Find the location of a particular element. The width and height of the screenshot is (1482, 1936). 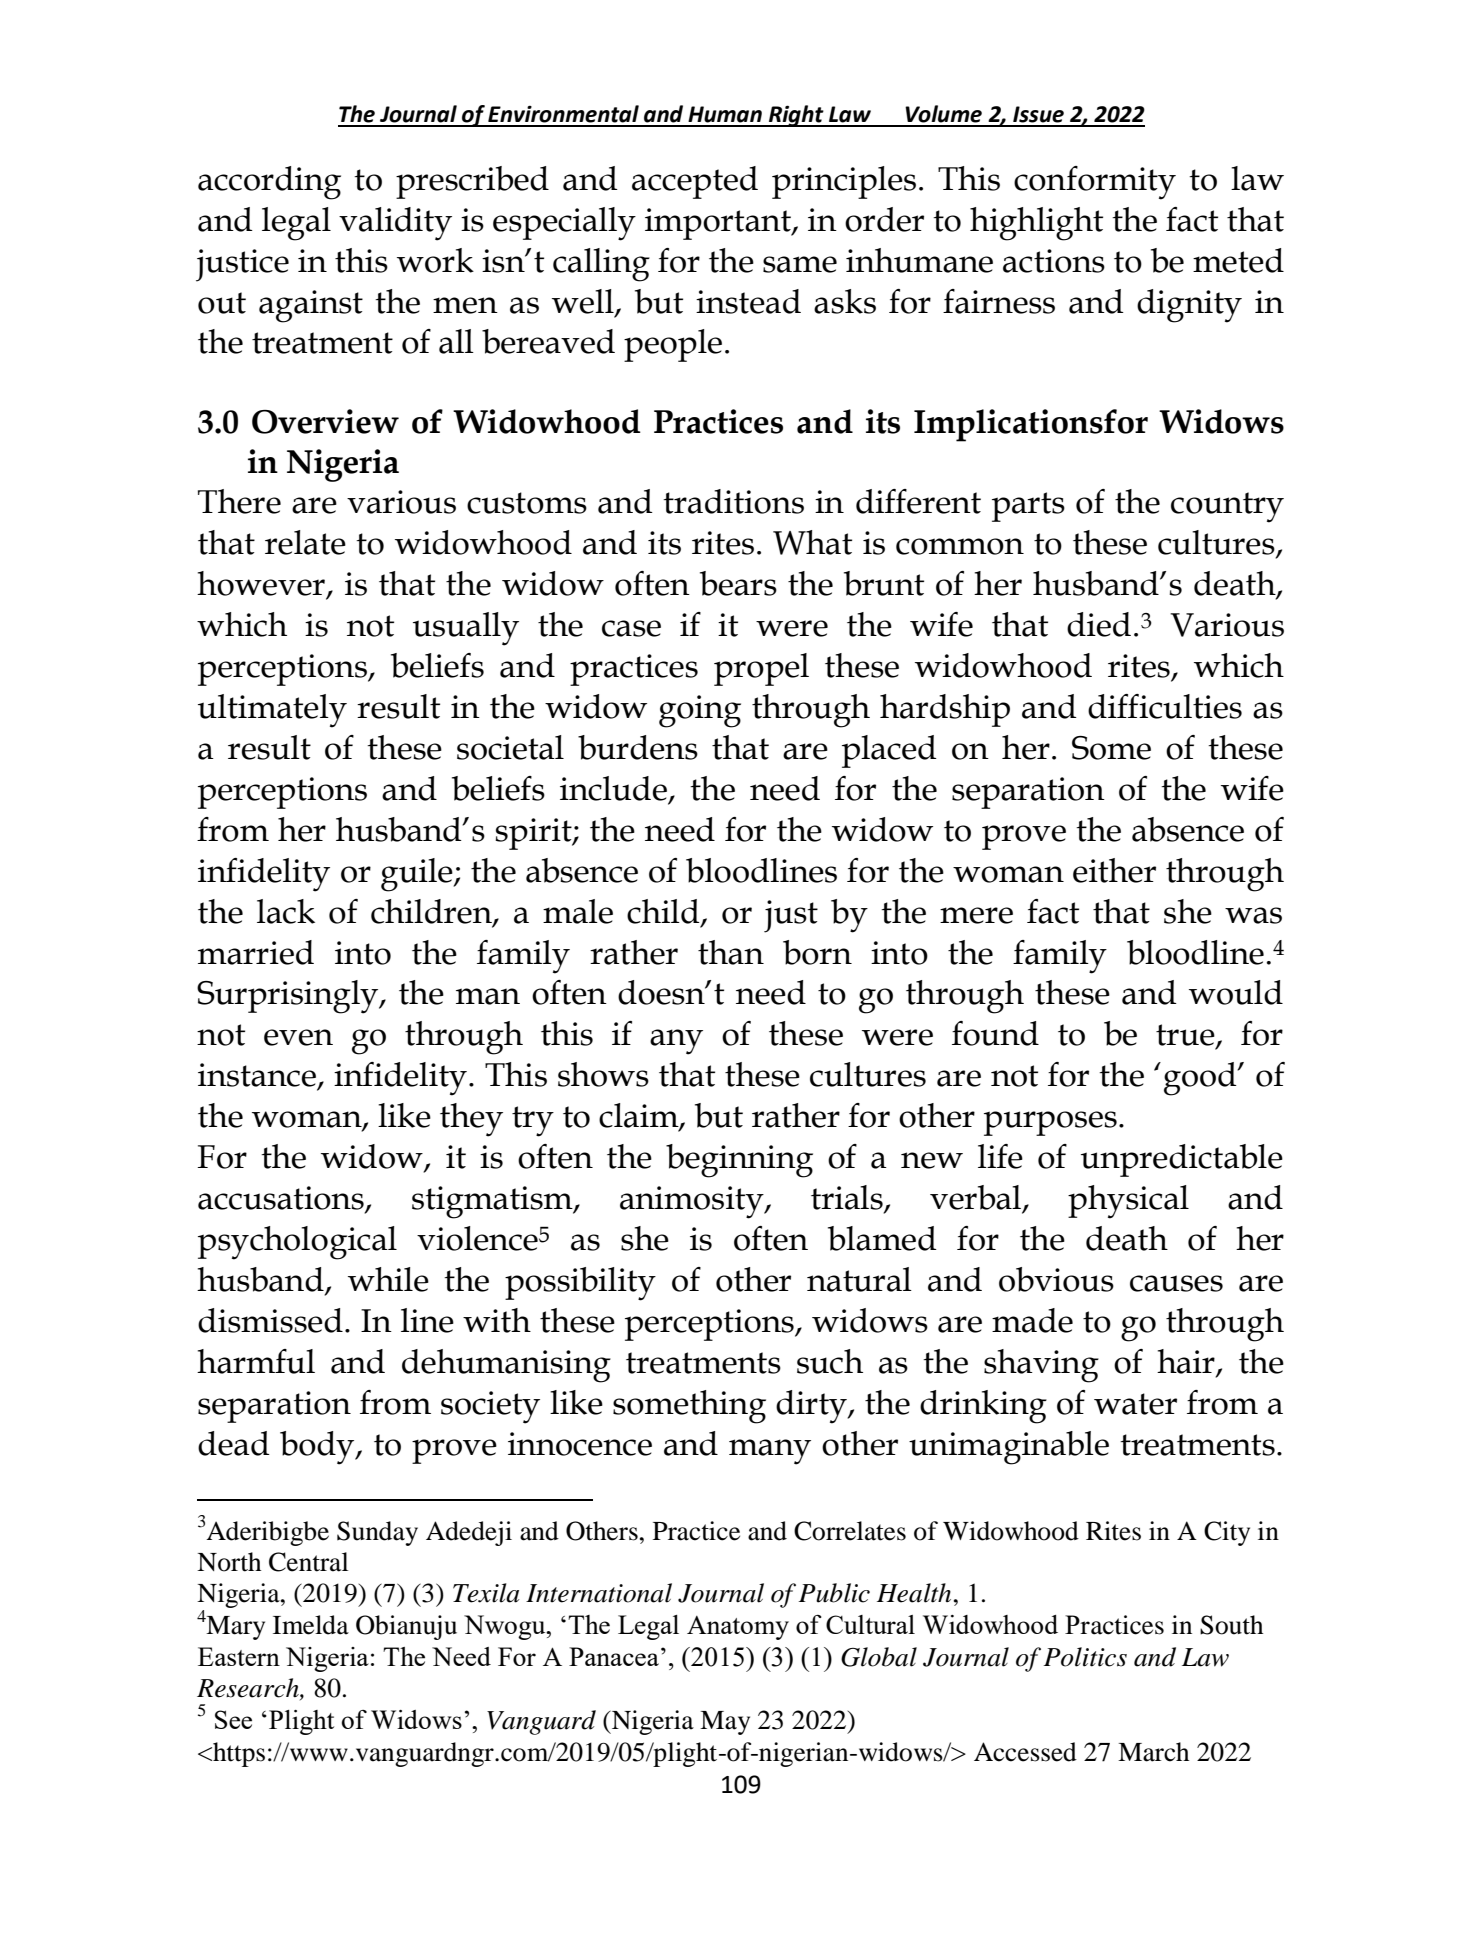

body is located at coordinates (318, 1448).
